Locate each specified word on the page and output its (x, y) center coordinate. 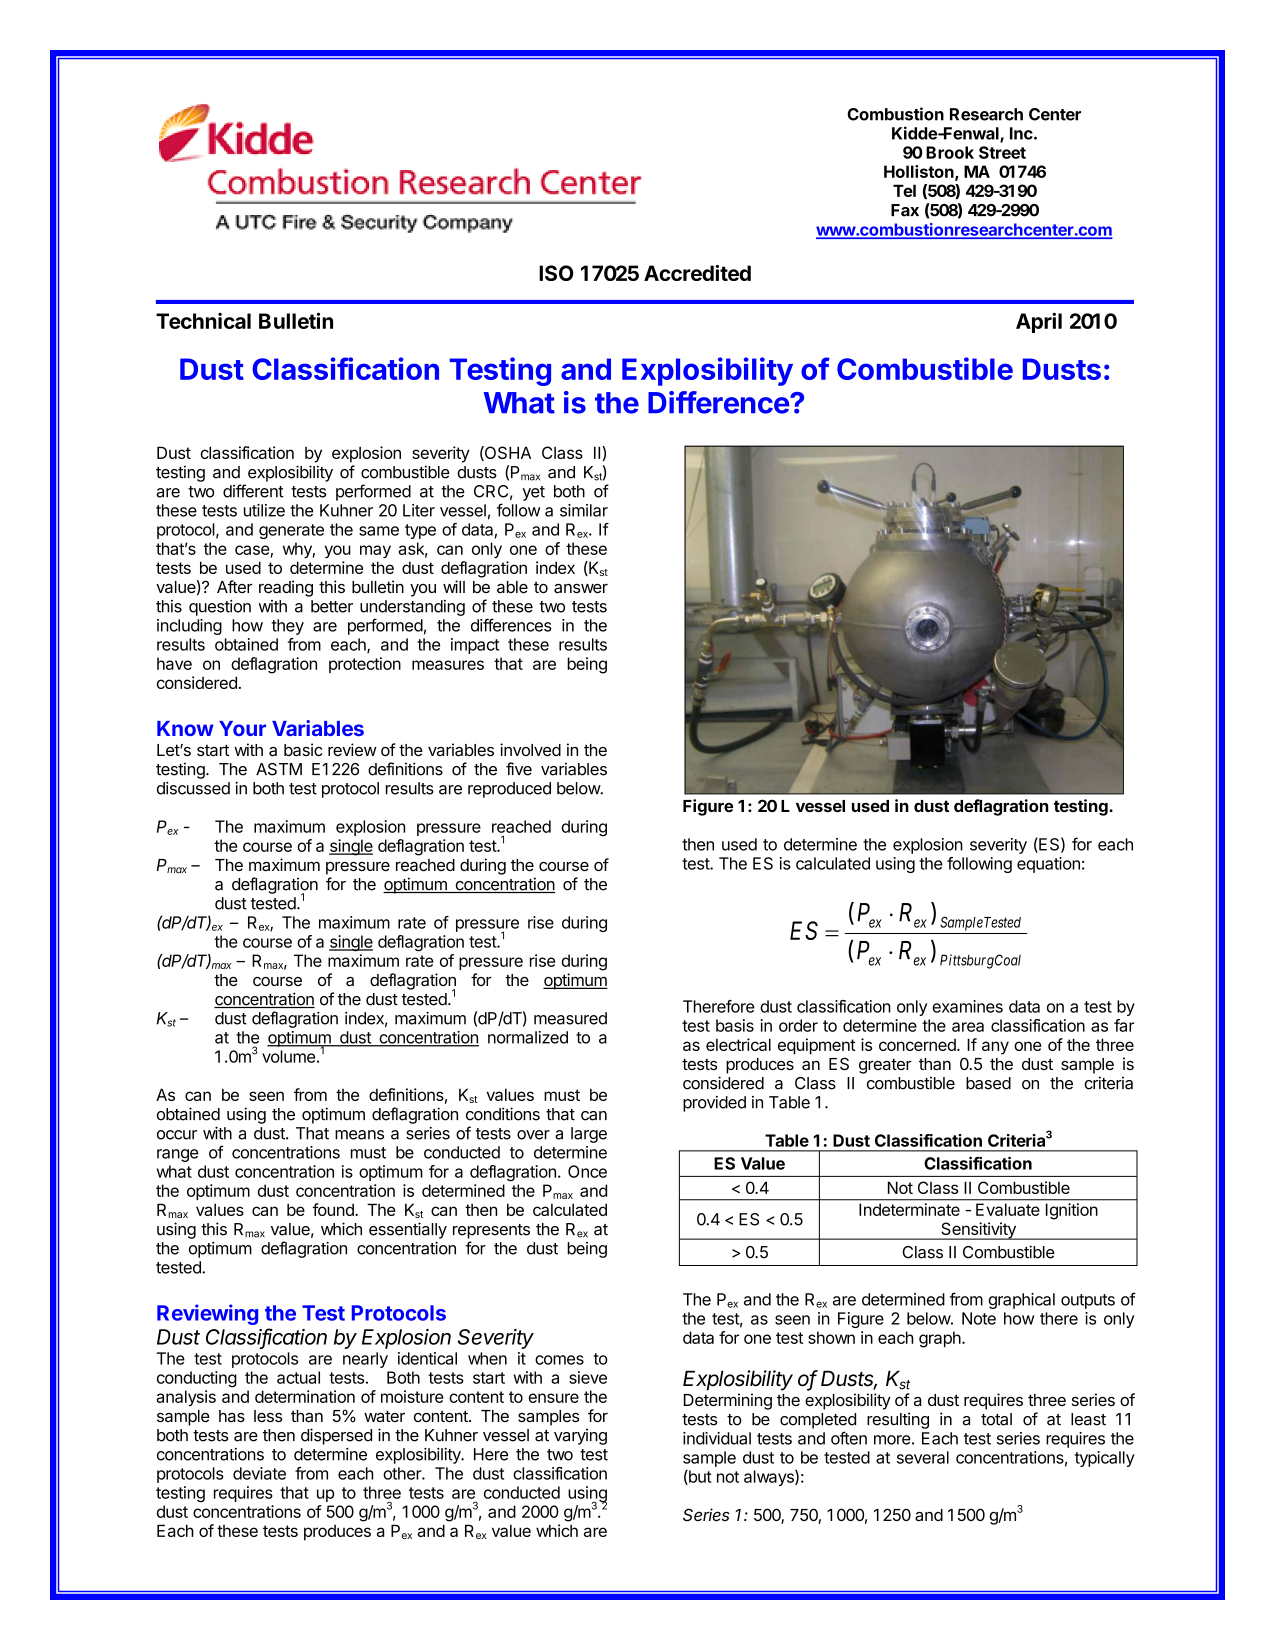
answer (581, 589)
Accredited (697, 273)
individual (717, 1438)
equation (1048, 865)
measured (570, 1018)
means (359, 1135)
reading (286, 588)
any (995, 1048)
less (268, 1416)
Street (1002, 152)
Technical (203, 321)
